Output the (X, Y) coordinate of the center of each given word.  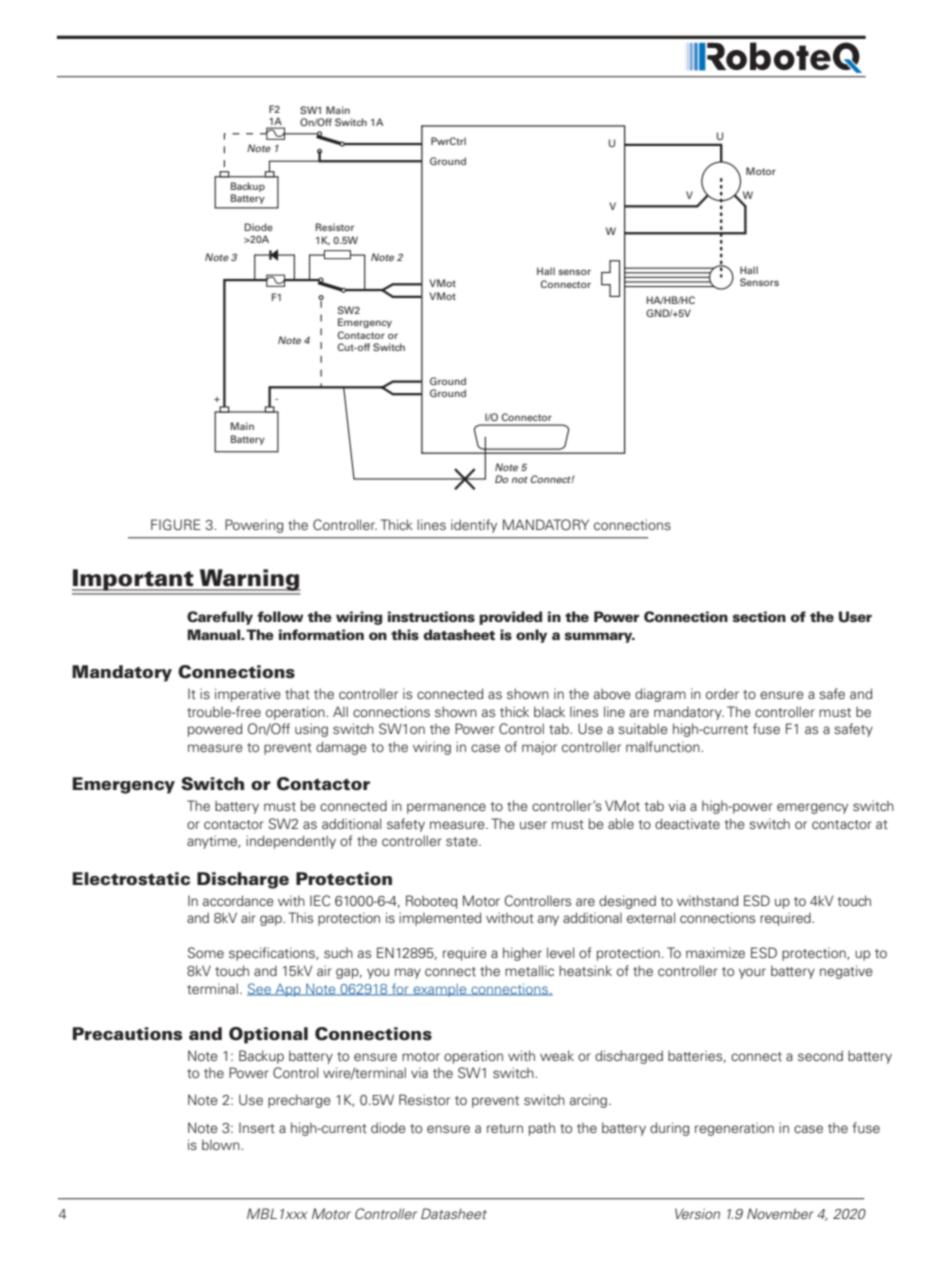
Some (206, 952)
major (539, 748)
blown (222, 1144)
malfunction (664, 746)
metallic (529, 970)
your (752, 973)
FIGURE (176, 525)
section (759, 617)
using (311, 730)
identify (474, 526)
